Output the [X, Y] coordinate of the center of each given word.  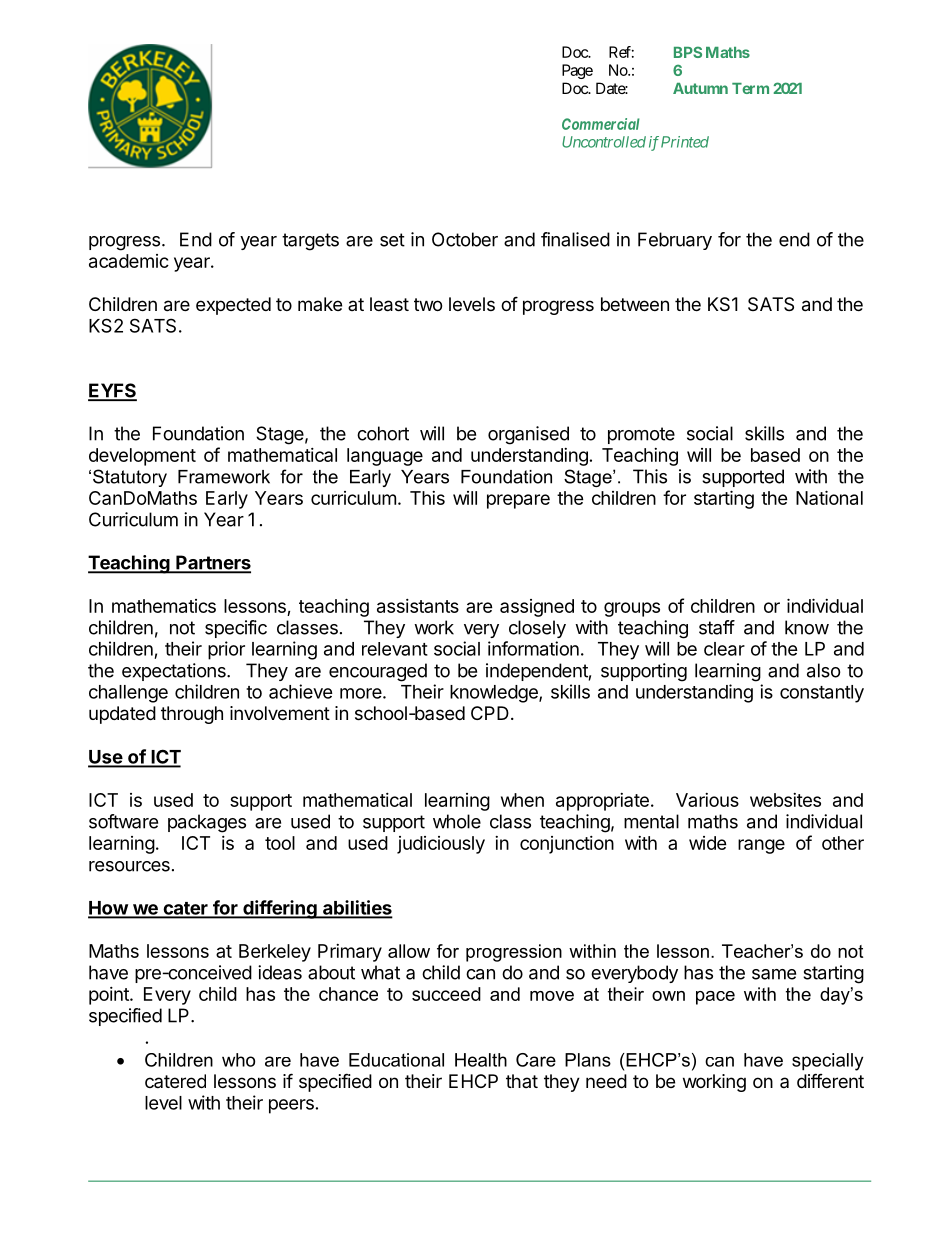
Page [577, 71]
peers [291, 1106]
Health [481, 1060]
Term [750, 88]
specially [827, 1062]
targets [310, 242]
